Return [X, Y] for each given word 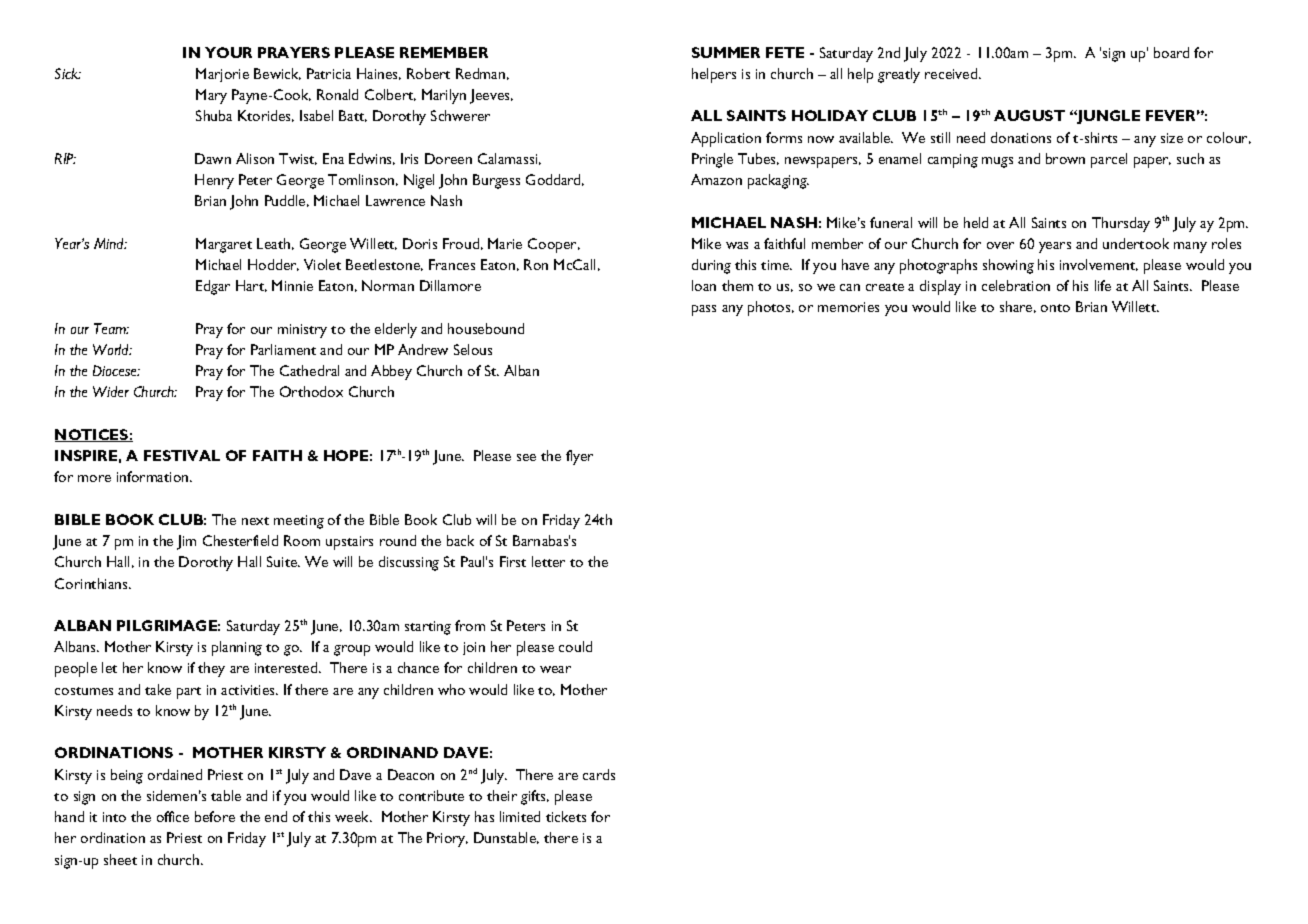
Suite [283, 561]
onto [1055, 308]
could [575, 646]
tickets [566, 816]
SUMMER [726, 52]
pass [704, 310]
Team [111, 328]
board [1171, 52]
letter [548, 561]
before [215, 816]
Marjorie [222, 75]
